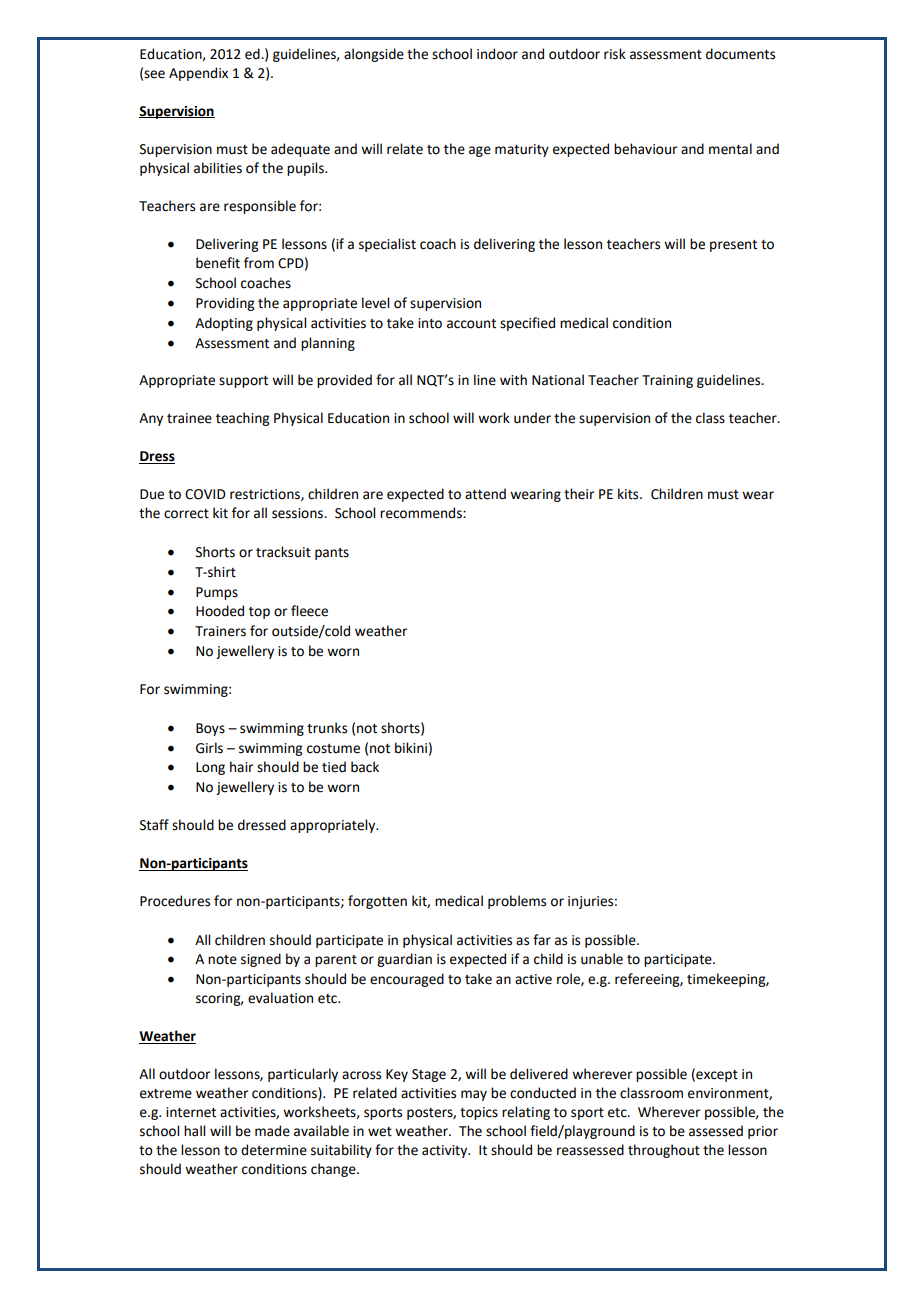 The height and width of the page is (1308, 924). What do you see at coordinates (733, 246) in the page?
I see `present` at bounding box center [733, 246].
